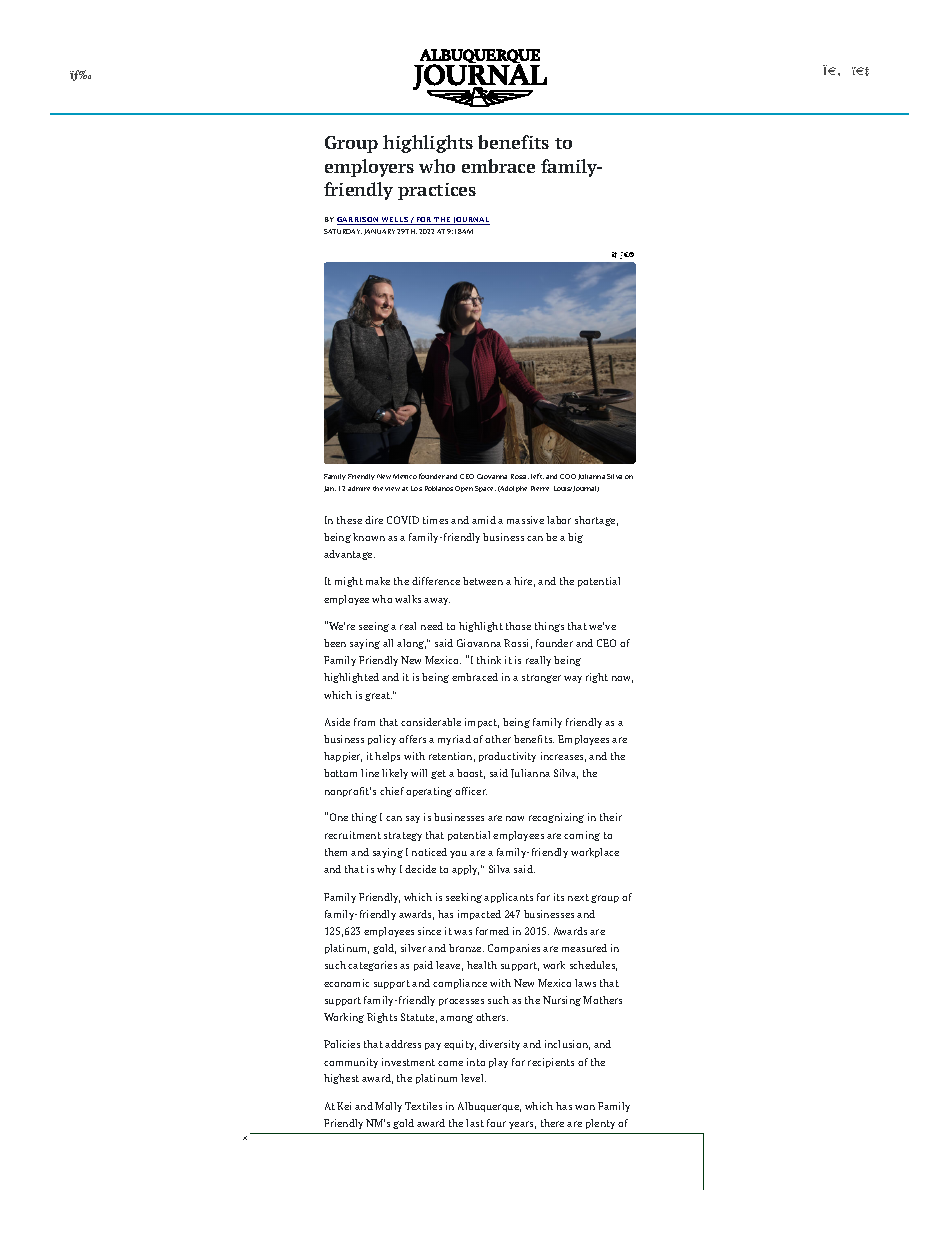 Image resolution: width=952 pixels, height=1233 pixels. I want to click on Molly, so click(388, 1107).
